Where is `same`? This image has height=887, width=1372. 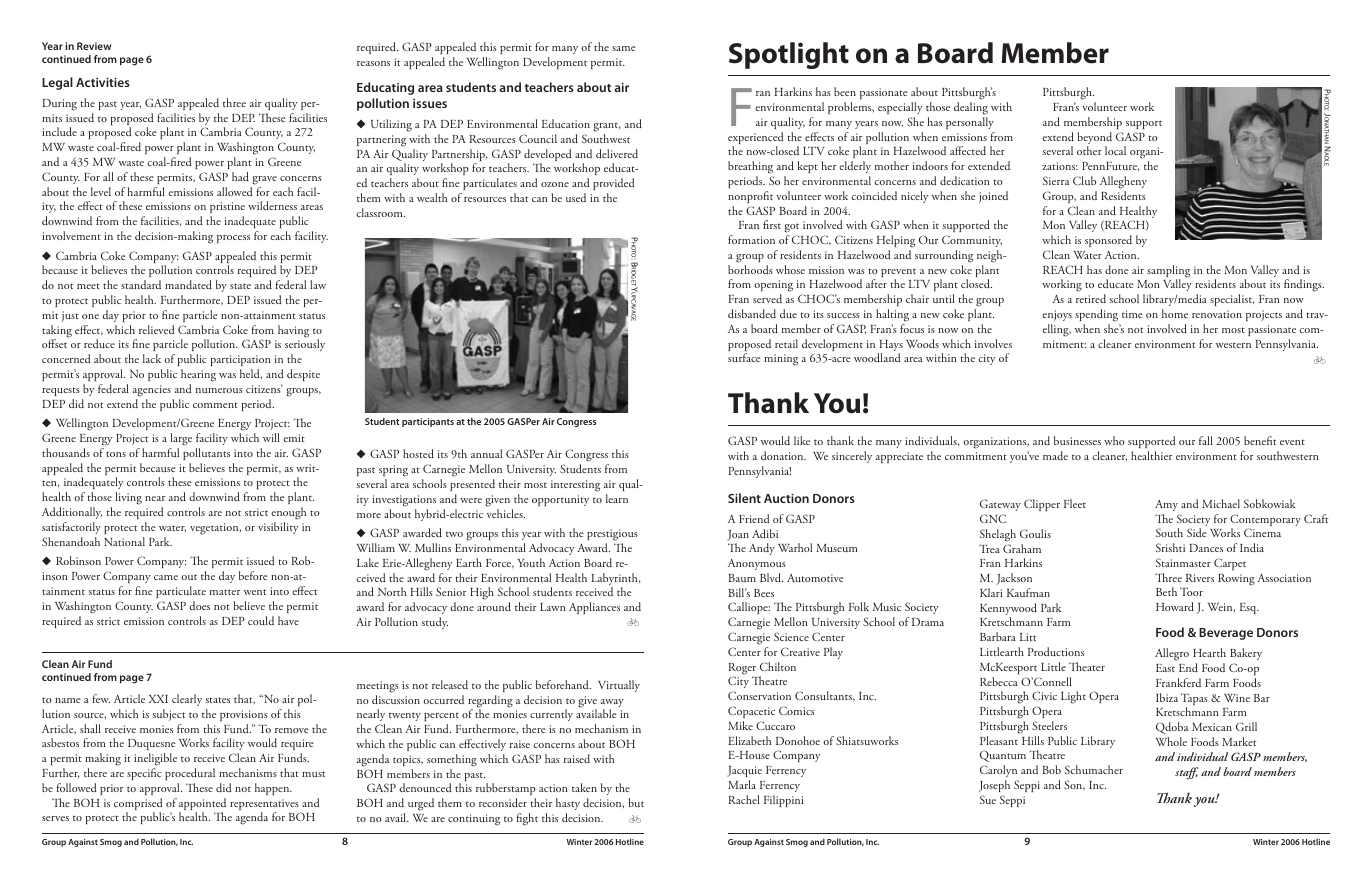
same is located at coordinates (624, 48).
